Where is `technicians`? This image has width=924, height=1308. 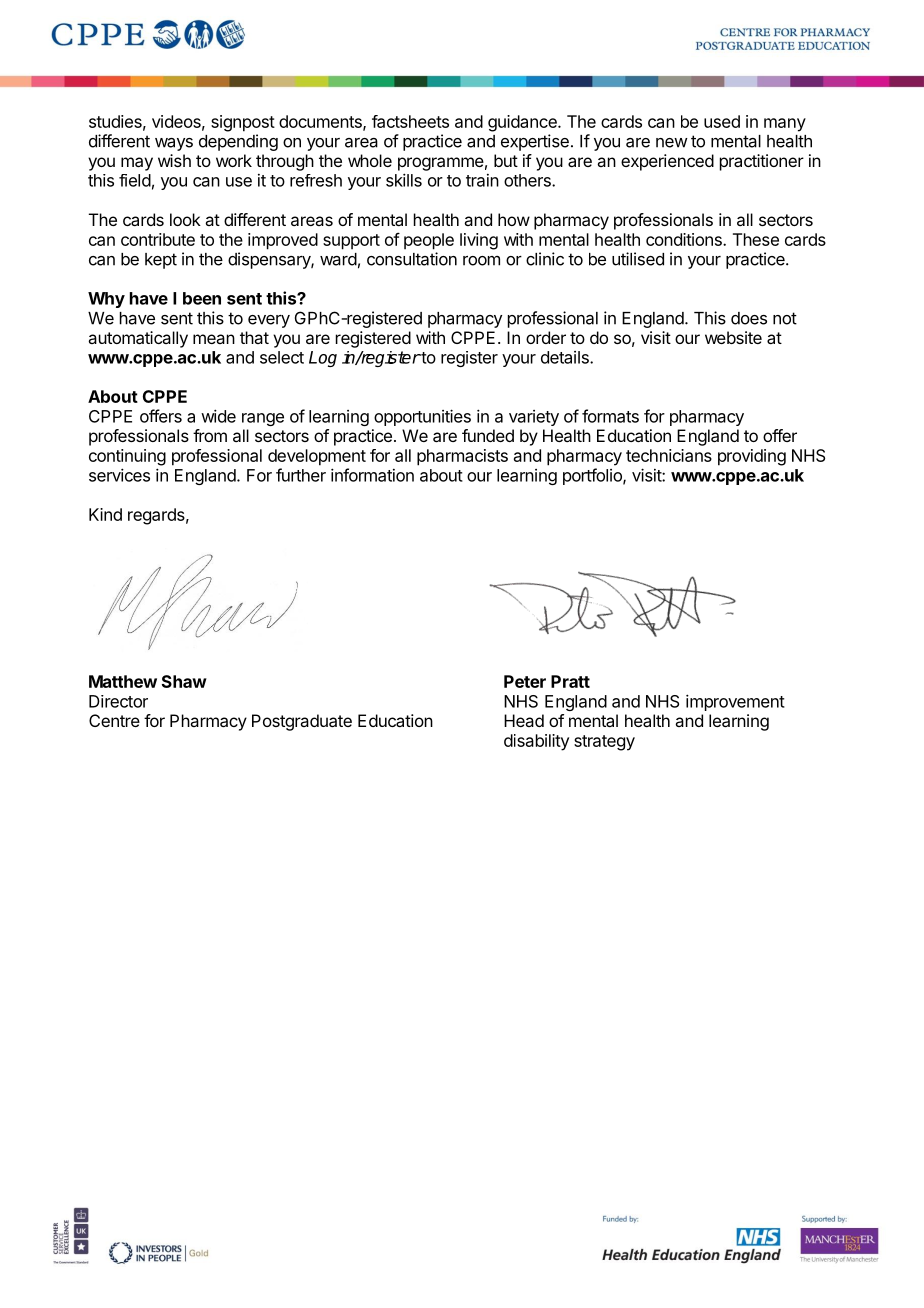
technicians is located at coordinates (669, 455).
